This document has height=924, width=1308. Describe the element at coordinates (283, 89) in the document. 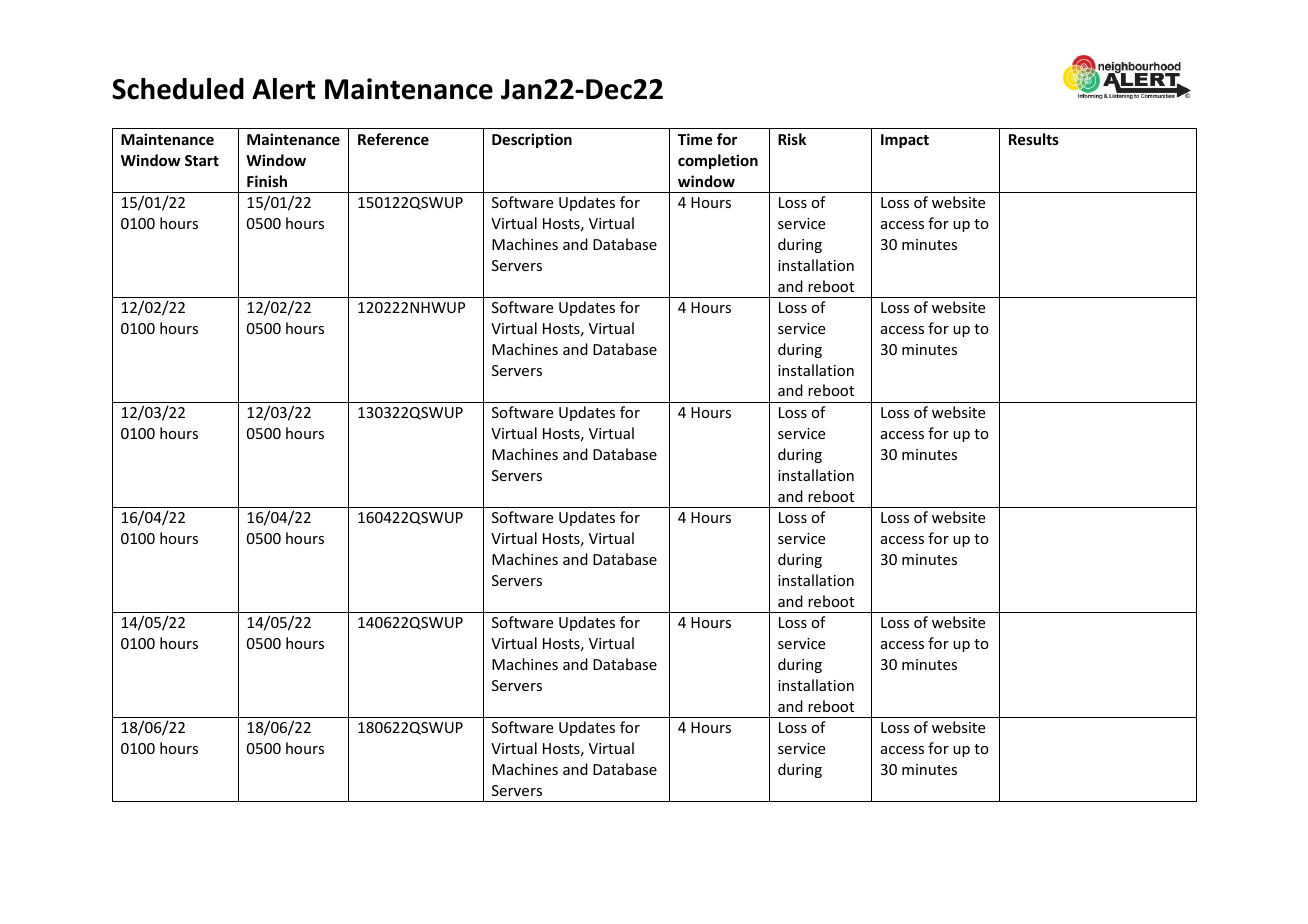

I see `Alert` at that location.
